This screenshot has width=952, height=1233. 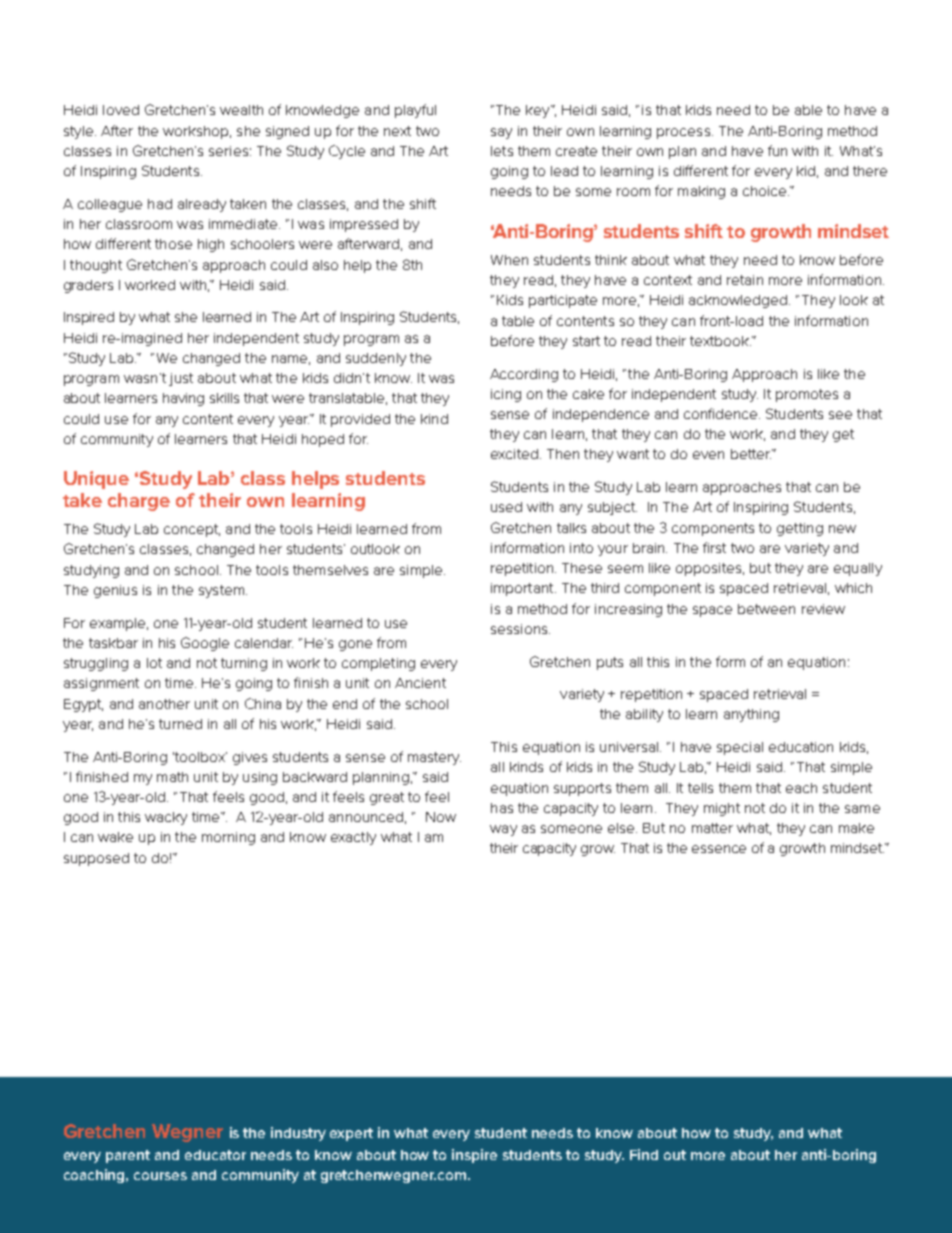 What do you see at coordinates (506, 395) in the screenshot?
I see `icing` at bounding box center [506, 395].
